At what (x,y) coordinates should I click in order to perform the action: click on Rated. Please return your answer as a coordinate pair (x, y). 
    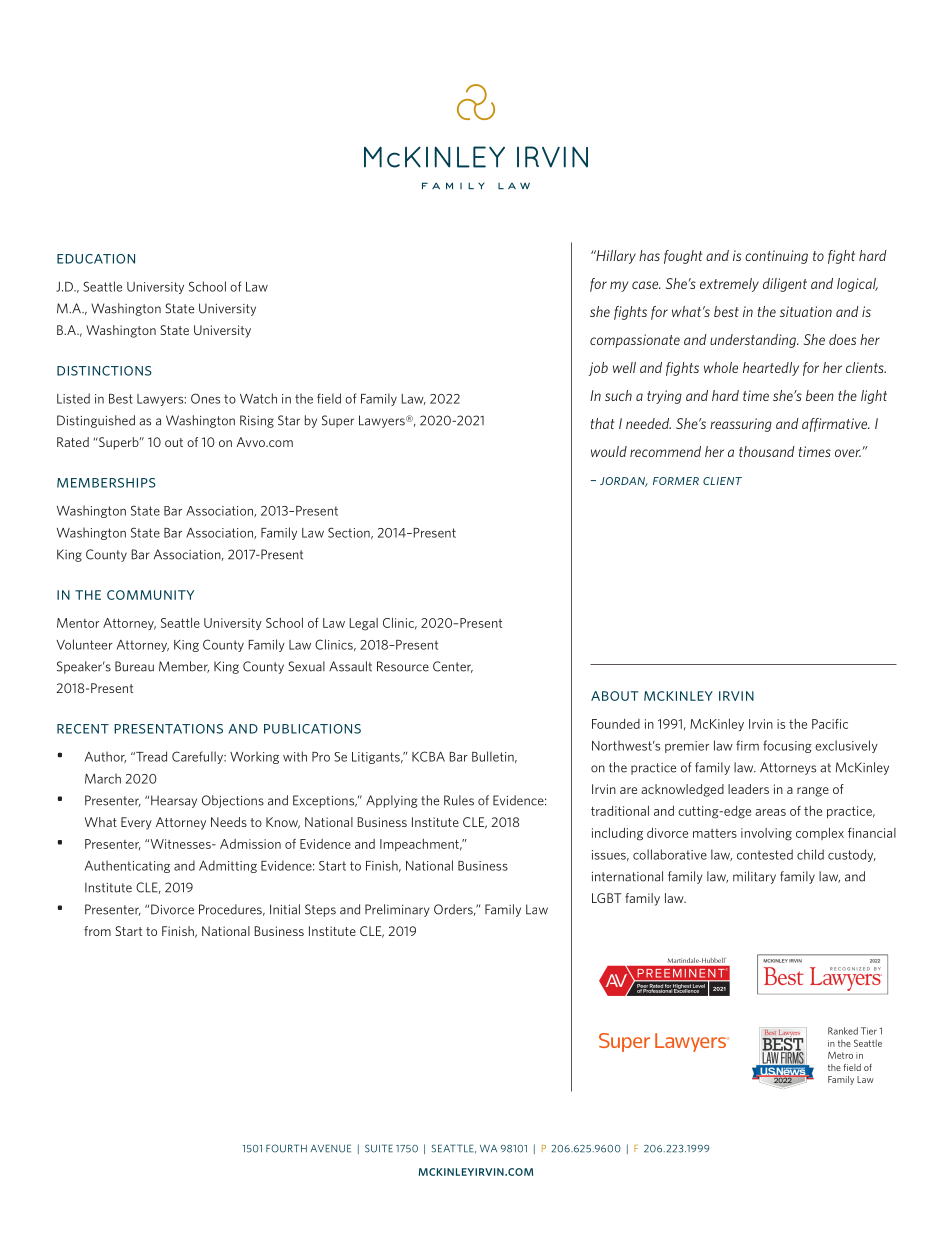
    Looking at the image, I should click on (73, 442).
